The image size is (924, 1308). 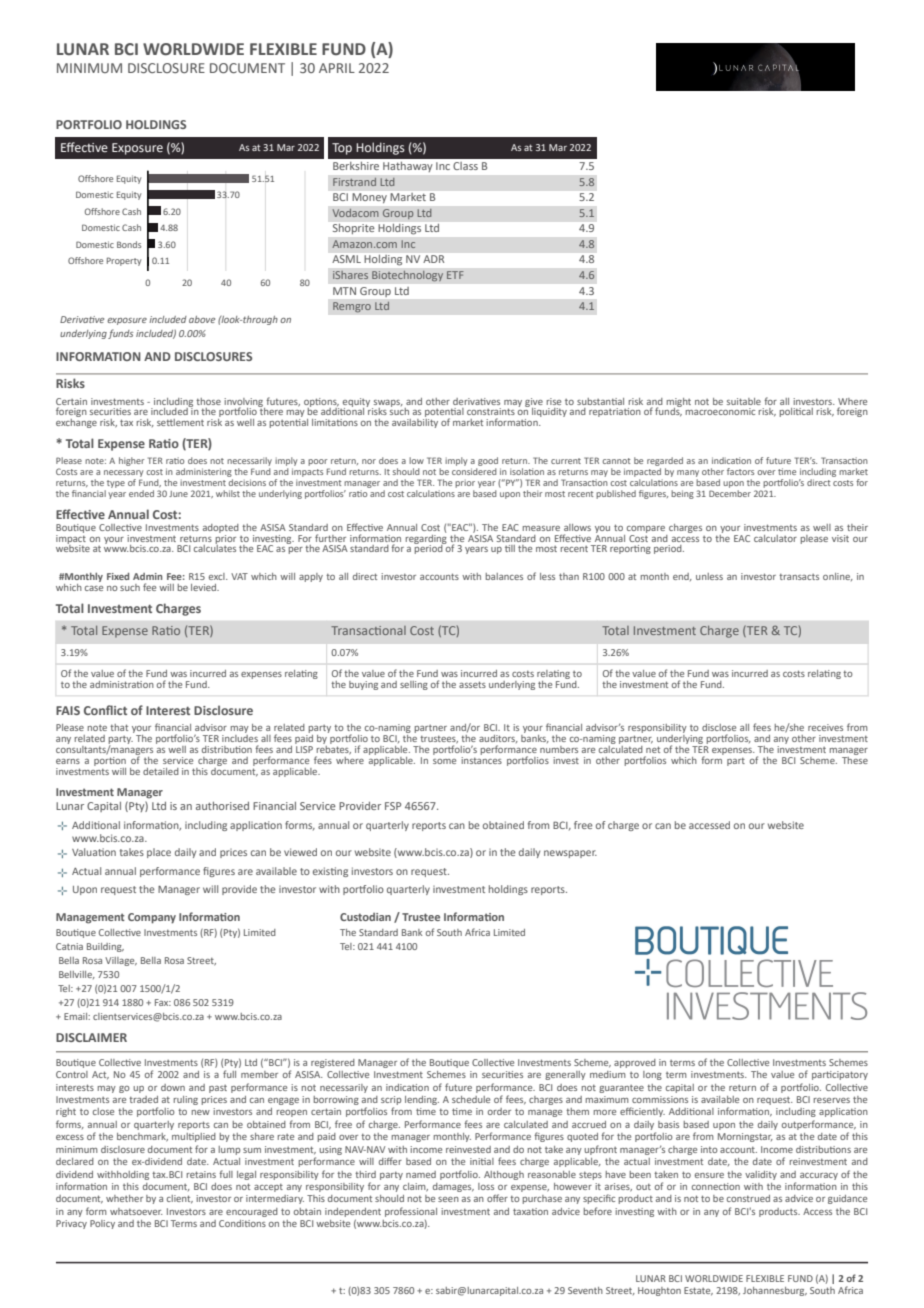 What do you see at coordinates (448, 1199) in the page?
I see `seen` at bounding box center [448, 1199].
